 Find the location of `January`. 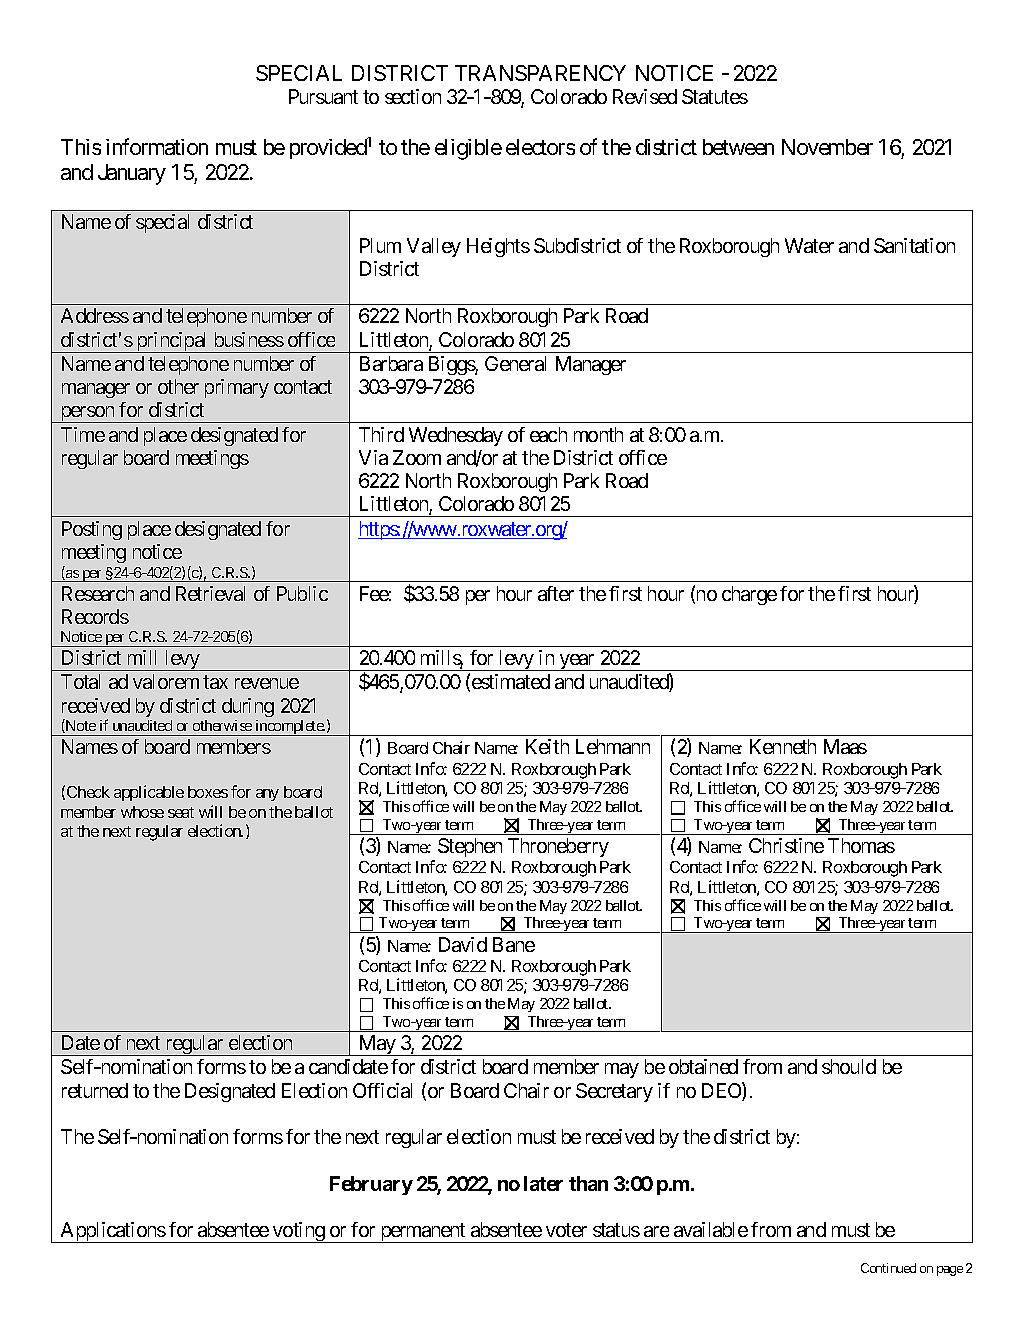

January is located at coordinates (132, 174).
